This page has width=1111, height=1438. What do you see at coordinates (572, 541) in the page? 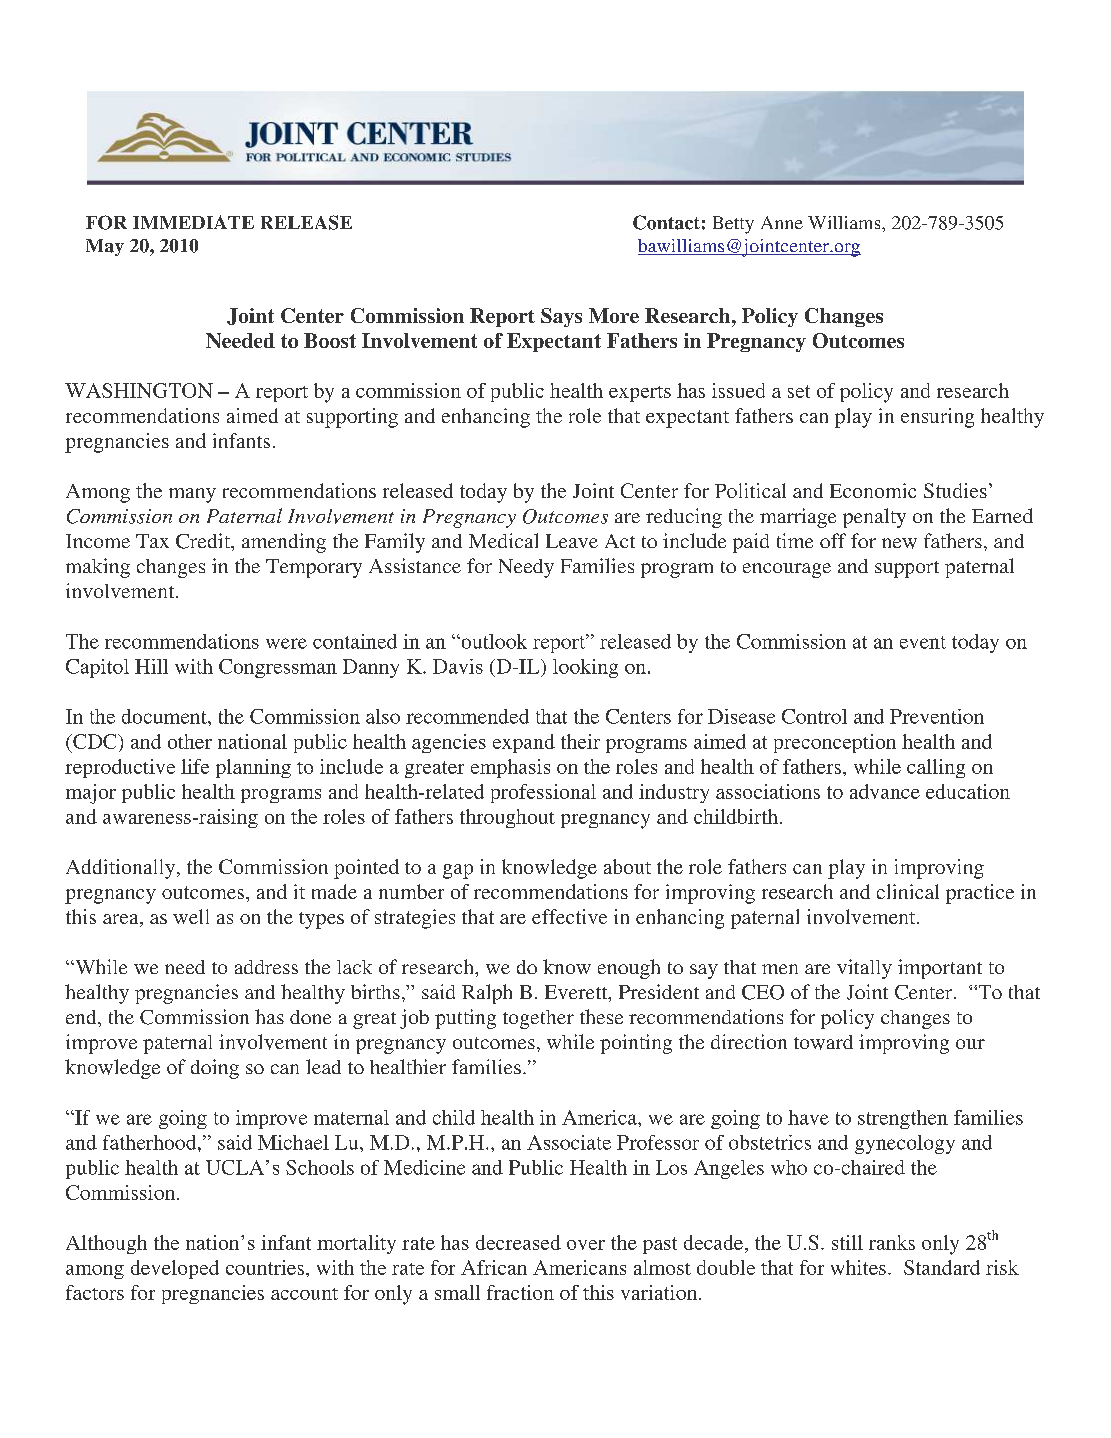
I see `Leave` at bounding box center [572, 541].
